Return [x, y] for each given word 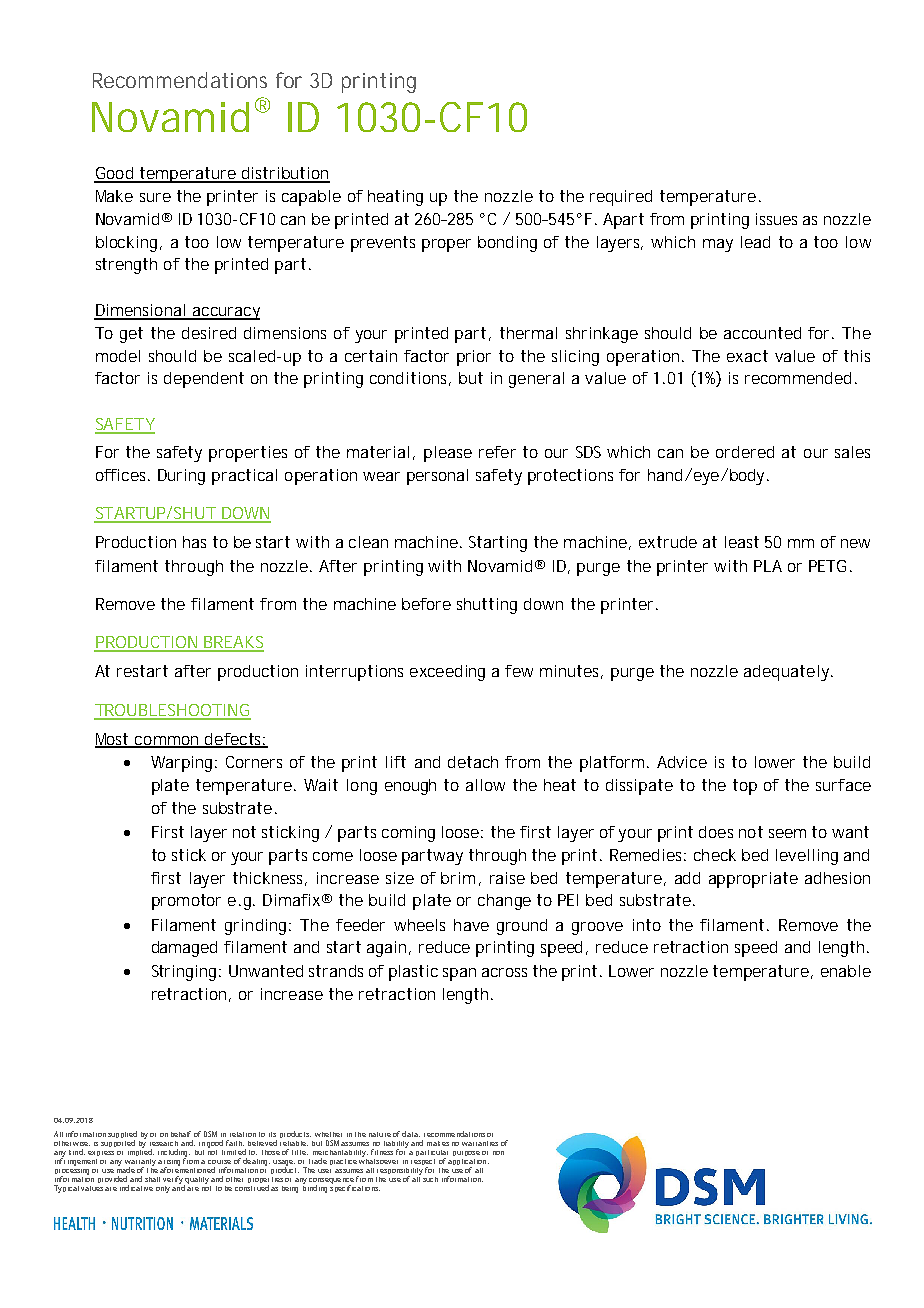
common [167, 741]
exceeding [447, 673]
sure [155, 197]
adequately [786, 673]
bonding [507, 244]
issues [776, 219]
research [164, 1143]
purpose [466, 1153]
